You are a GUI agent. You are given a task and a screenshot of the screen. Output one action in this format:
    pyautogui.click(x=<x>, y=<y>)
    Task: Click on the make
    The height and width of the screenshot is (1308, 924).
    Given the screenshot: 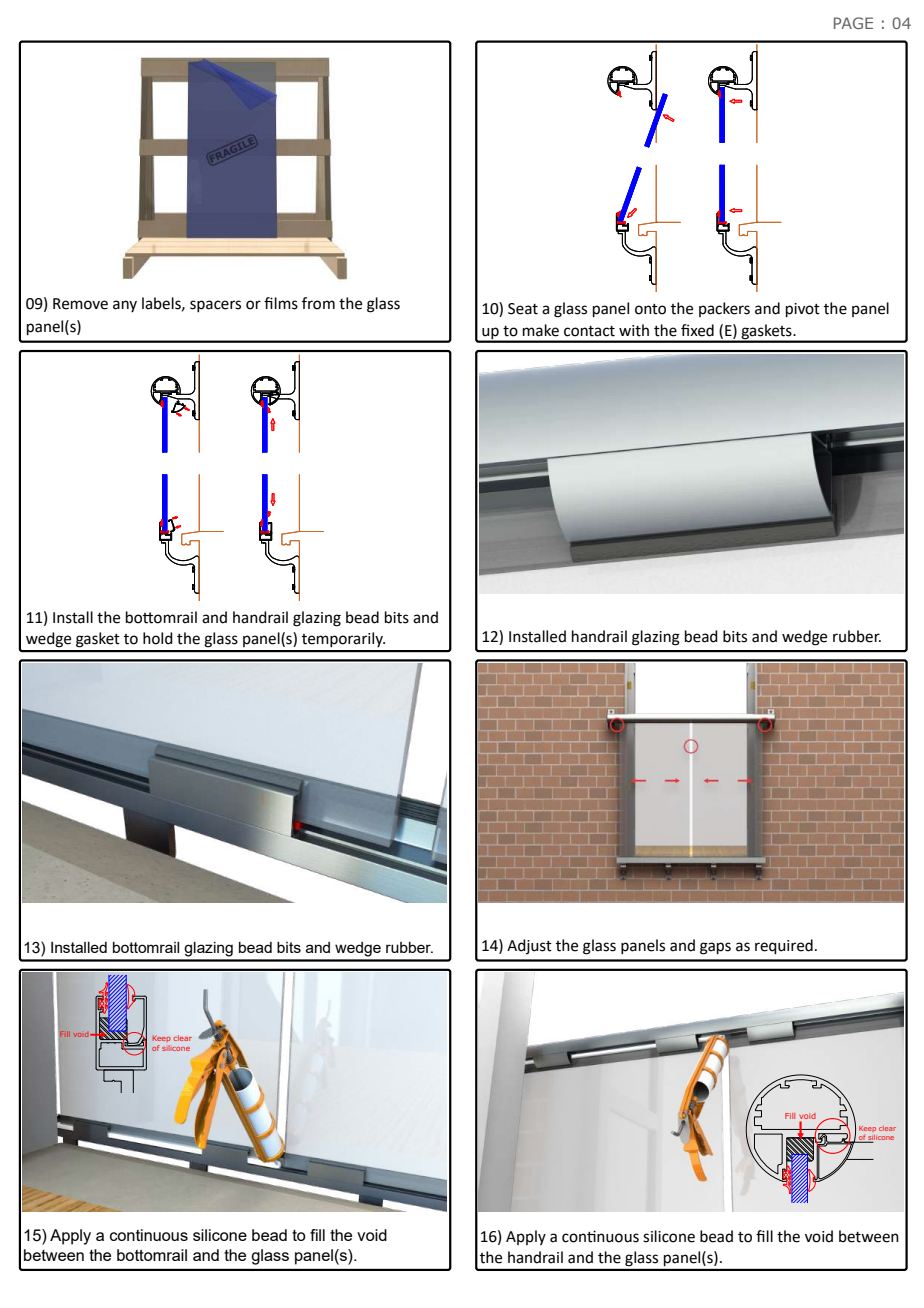 What is the action you would take?
    pyautogui.click(x=541, y=330)
